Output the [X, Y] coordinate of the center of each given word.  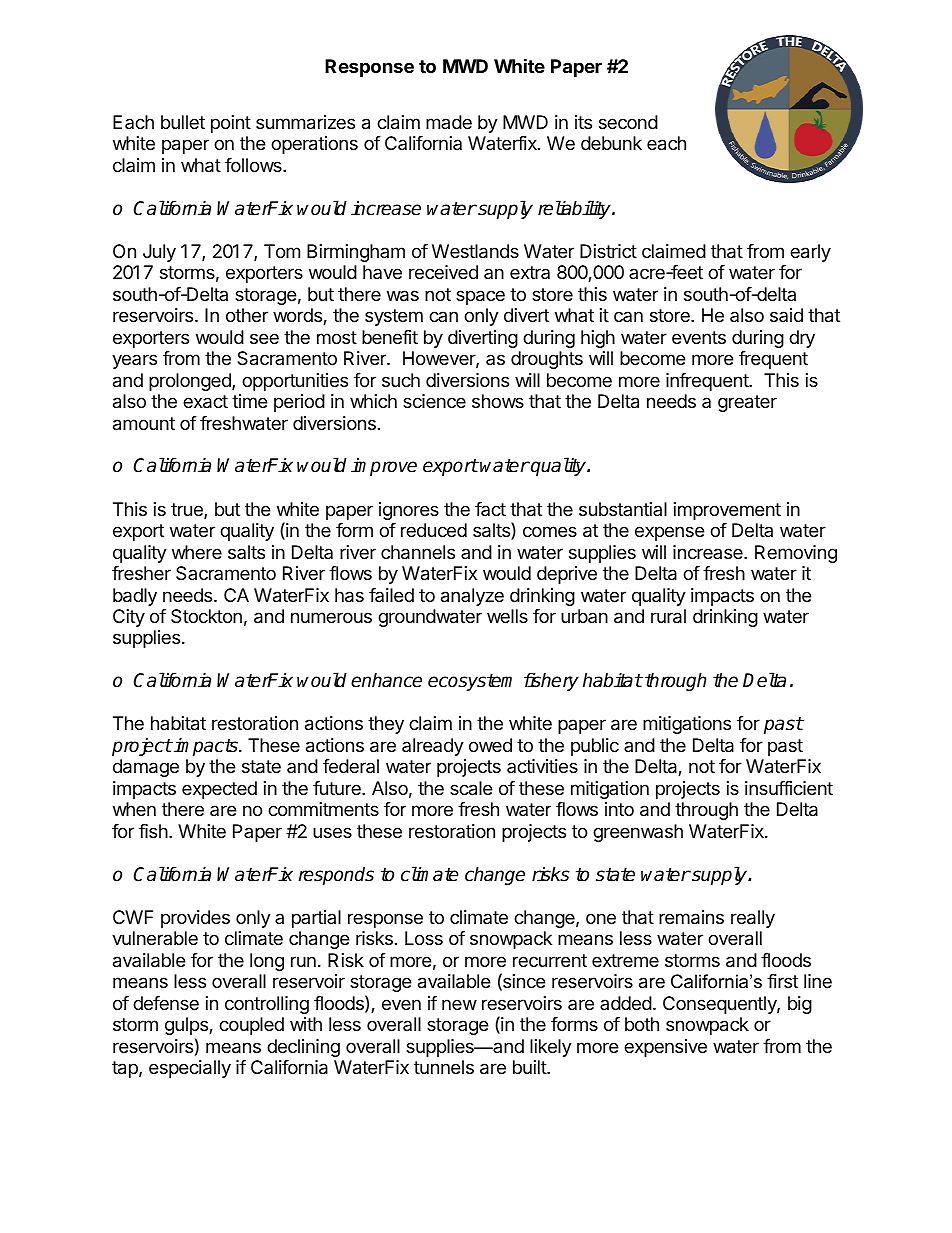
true [188, 511]
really [753, 919]
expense [669, 533]
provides [195, 919]
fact [490, 509]
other [247, 315]
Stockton [206, 616]
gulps [187, 1026]
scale [471, 788]
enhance [386, 680]
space [480, 297]
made [449, 122]
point [231, 124]
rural [668, 616]
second [628, 122]
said [786, 315]
